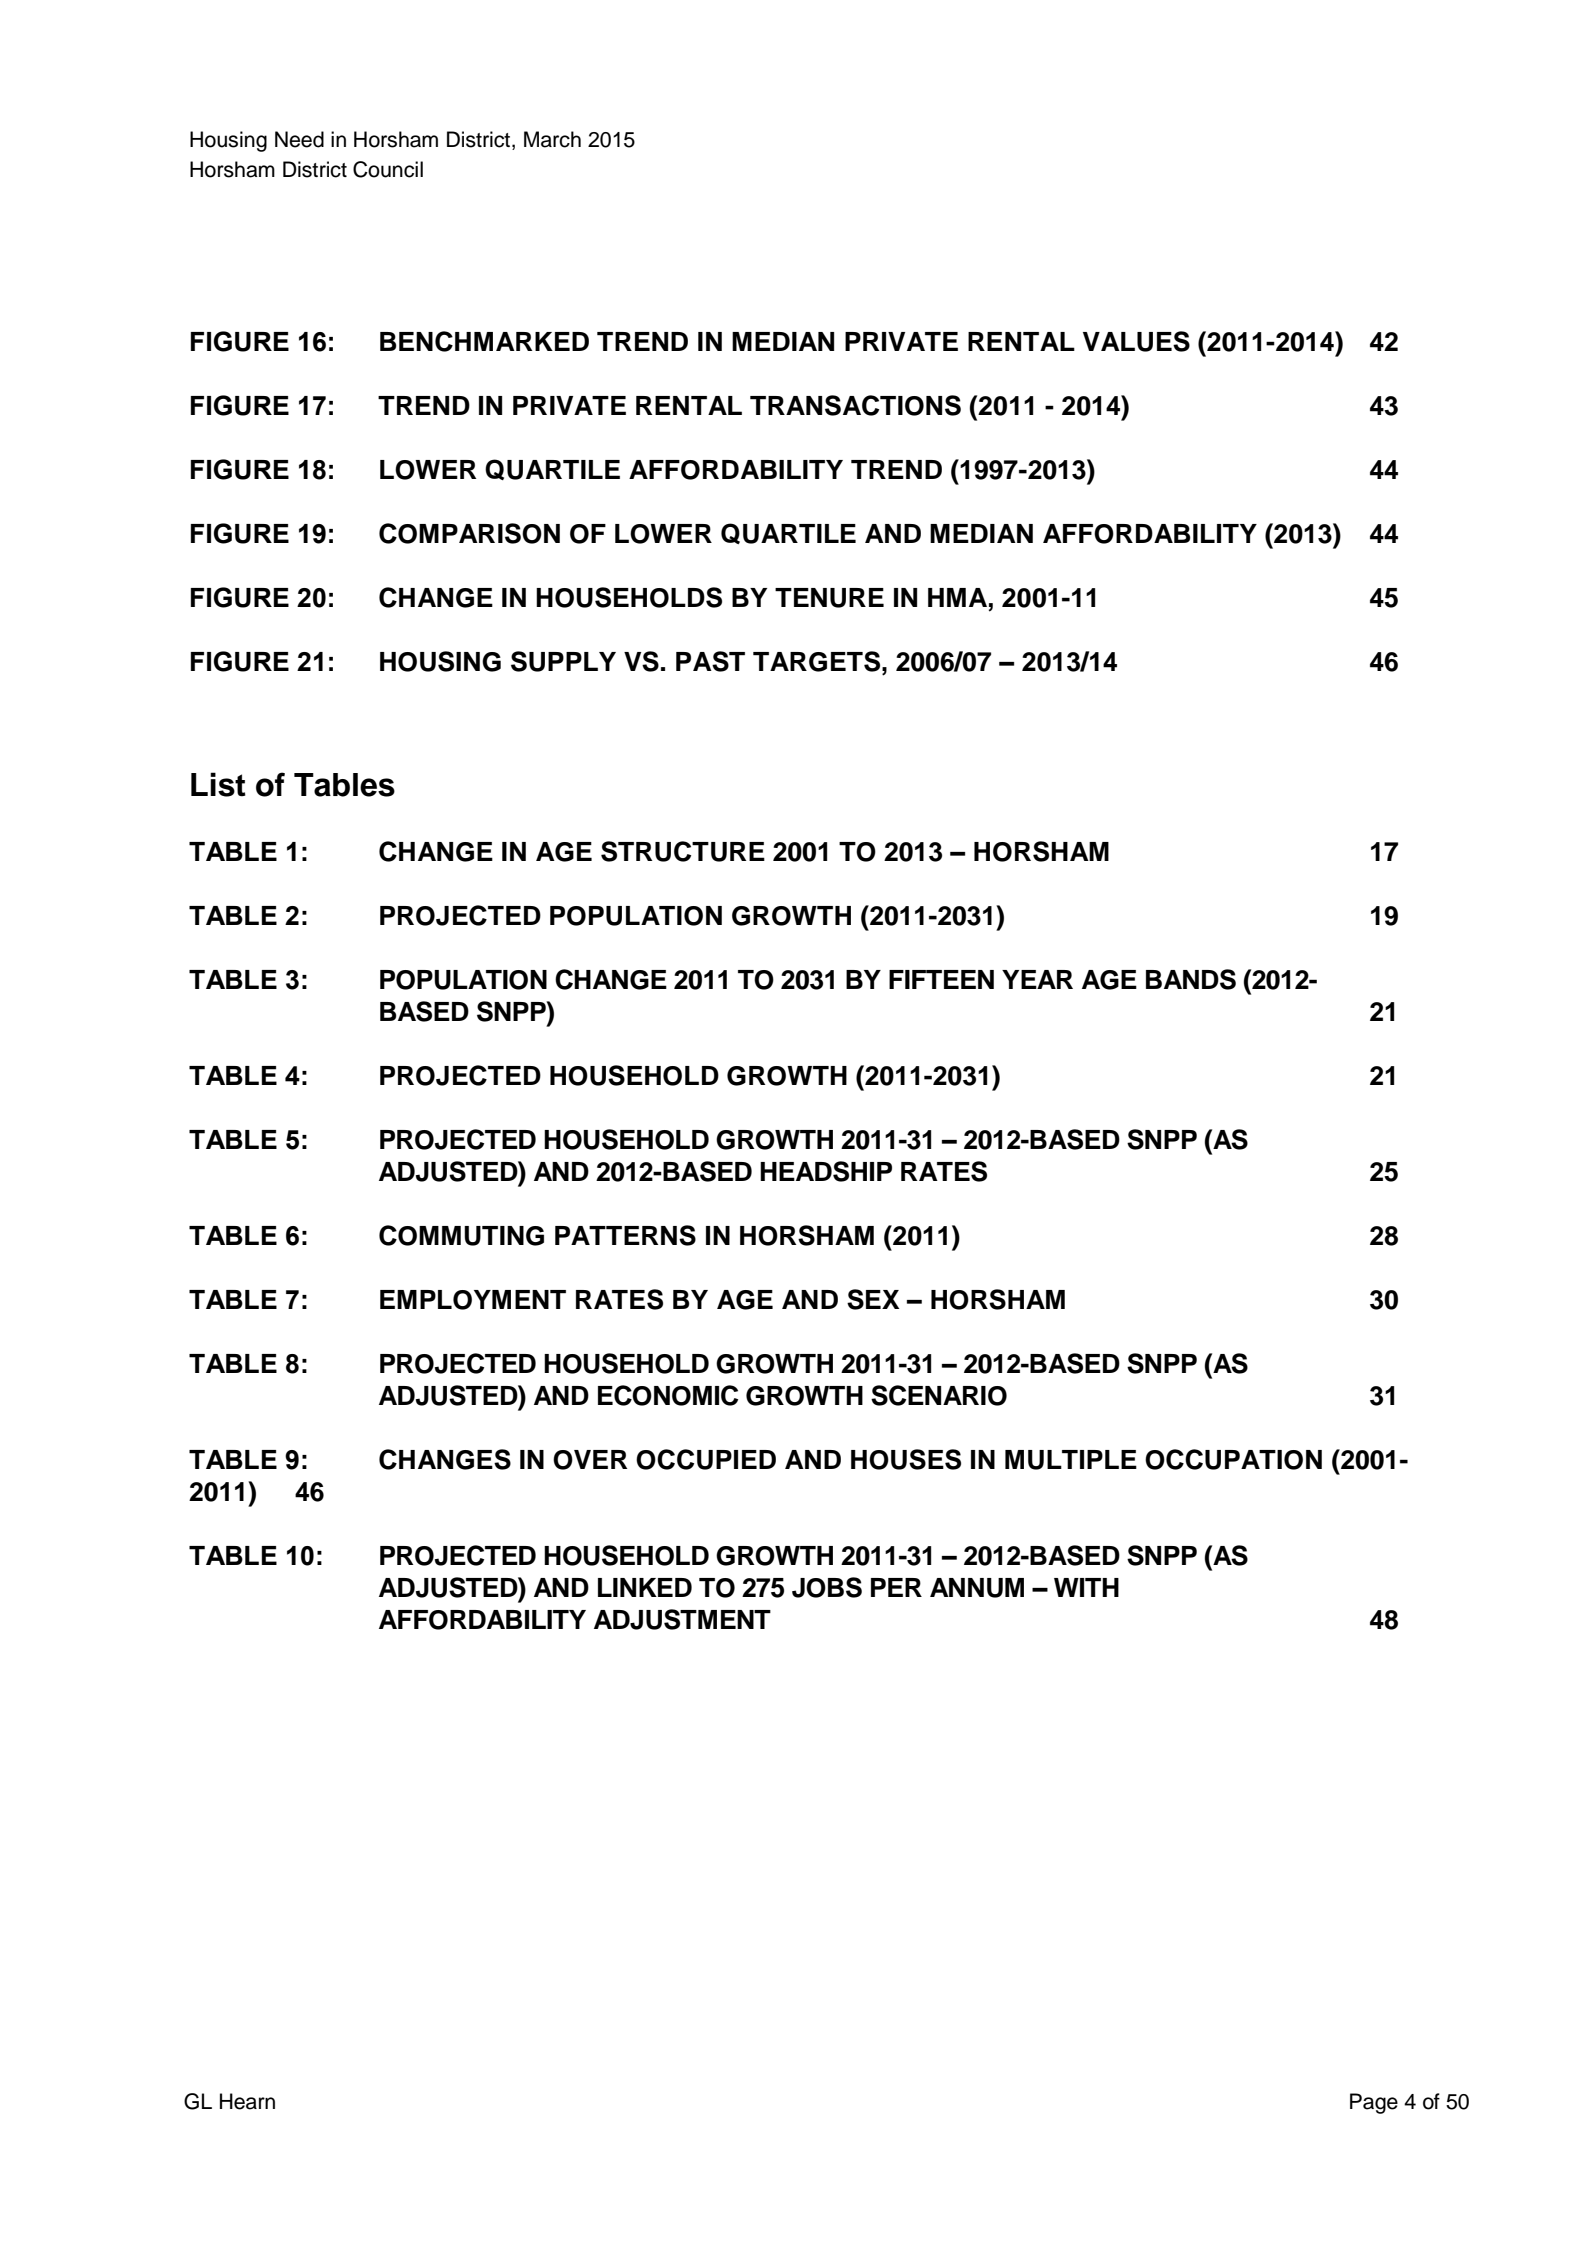 The image size is (1587, 2246). What do you see at coordinates (682, 1619) in the screenshot?
I see `ADJUSTMENT` at bounding box center [682, 1619].
